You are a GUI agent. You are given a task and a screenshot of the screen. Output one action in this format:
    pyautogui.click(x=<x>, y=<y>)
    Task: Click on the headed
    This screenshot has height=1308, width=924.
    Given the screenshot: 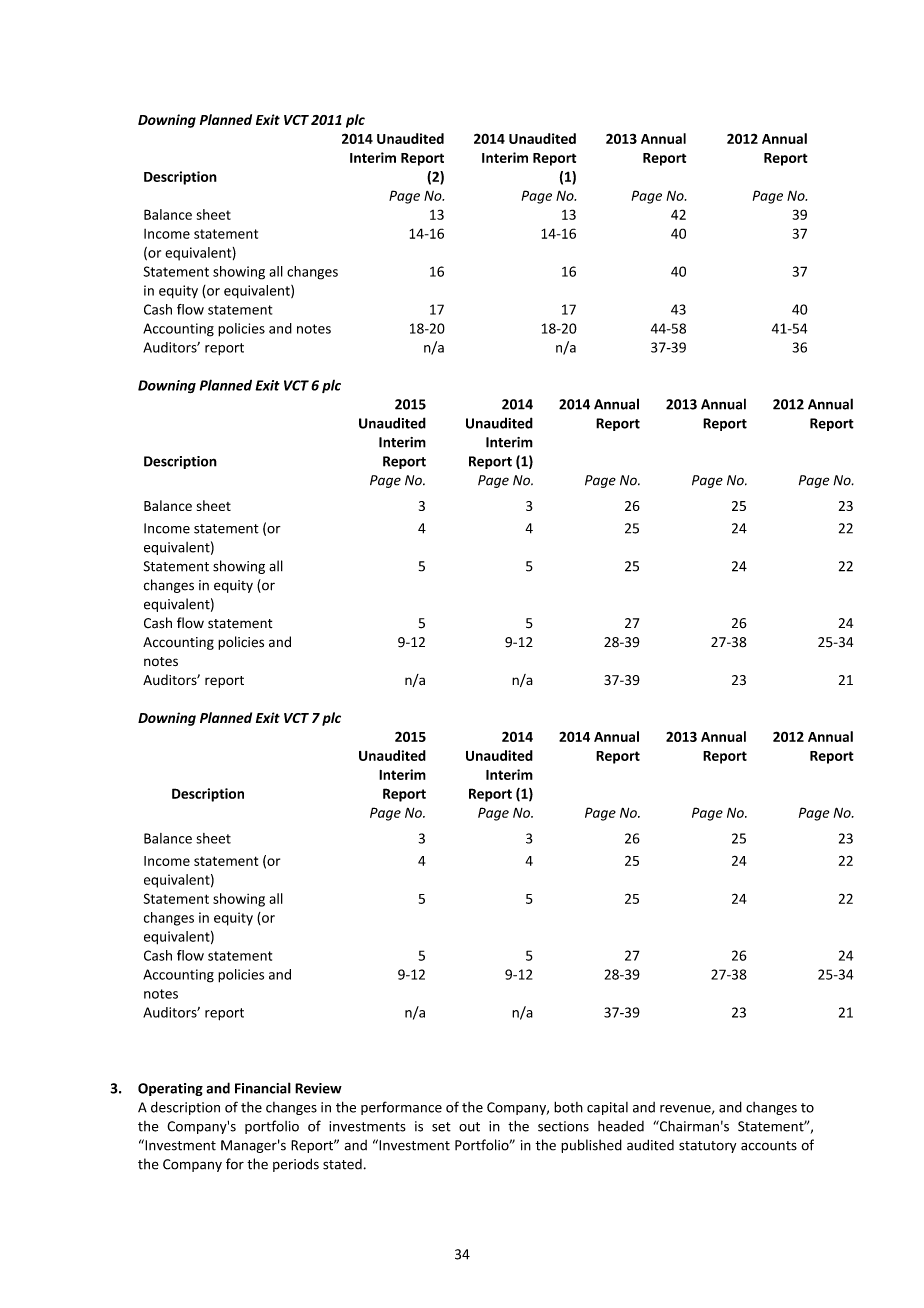 What is the action you would take?
    pyautogui.click(x=621, y=1126)
